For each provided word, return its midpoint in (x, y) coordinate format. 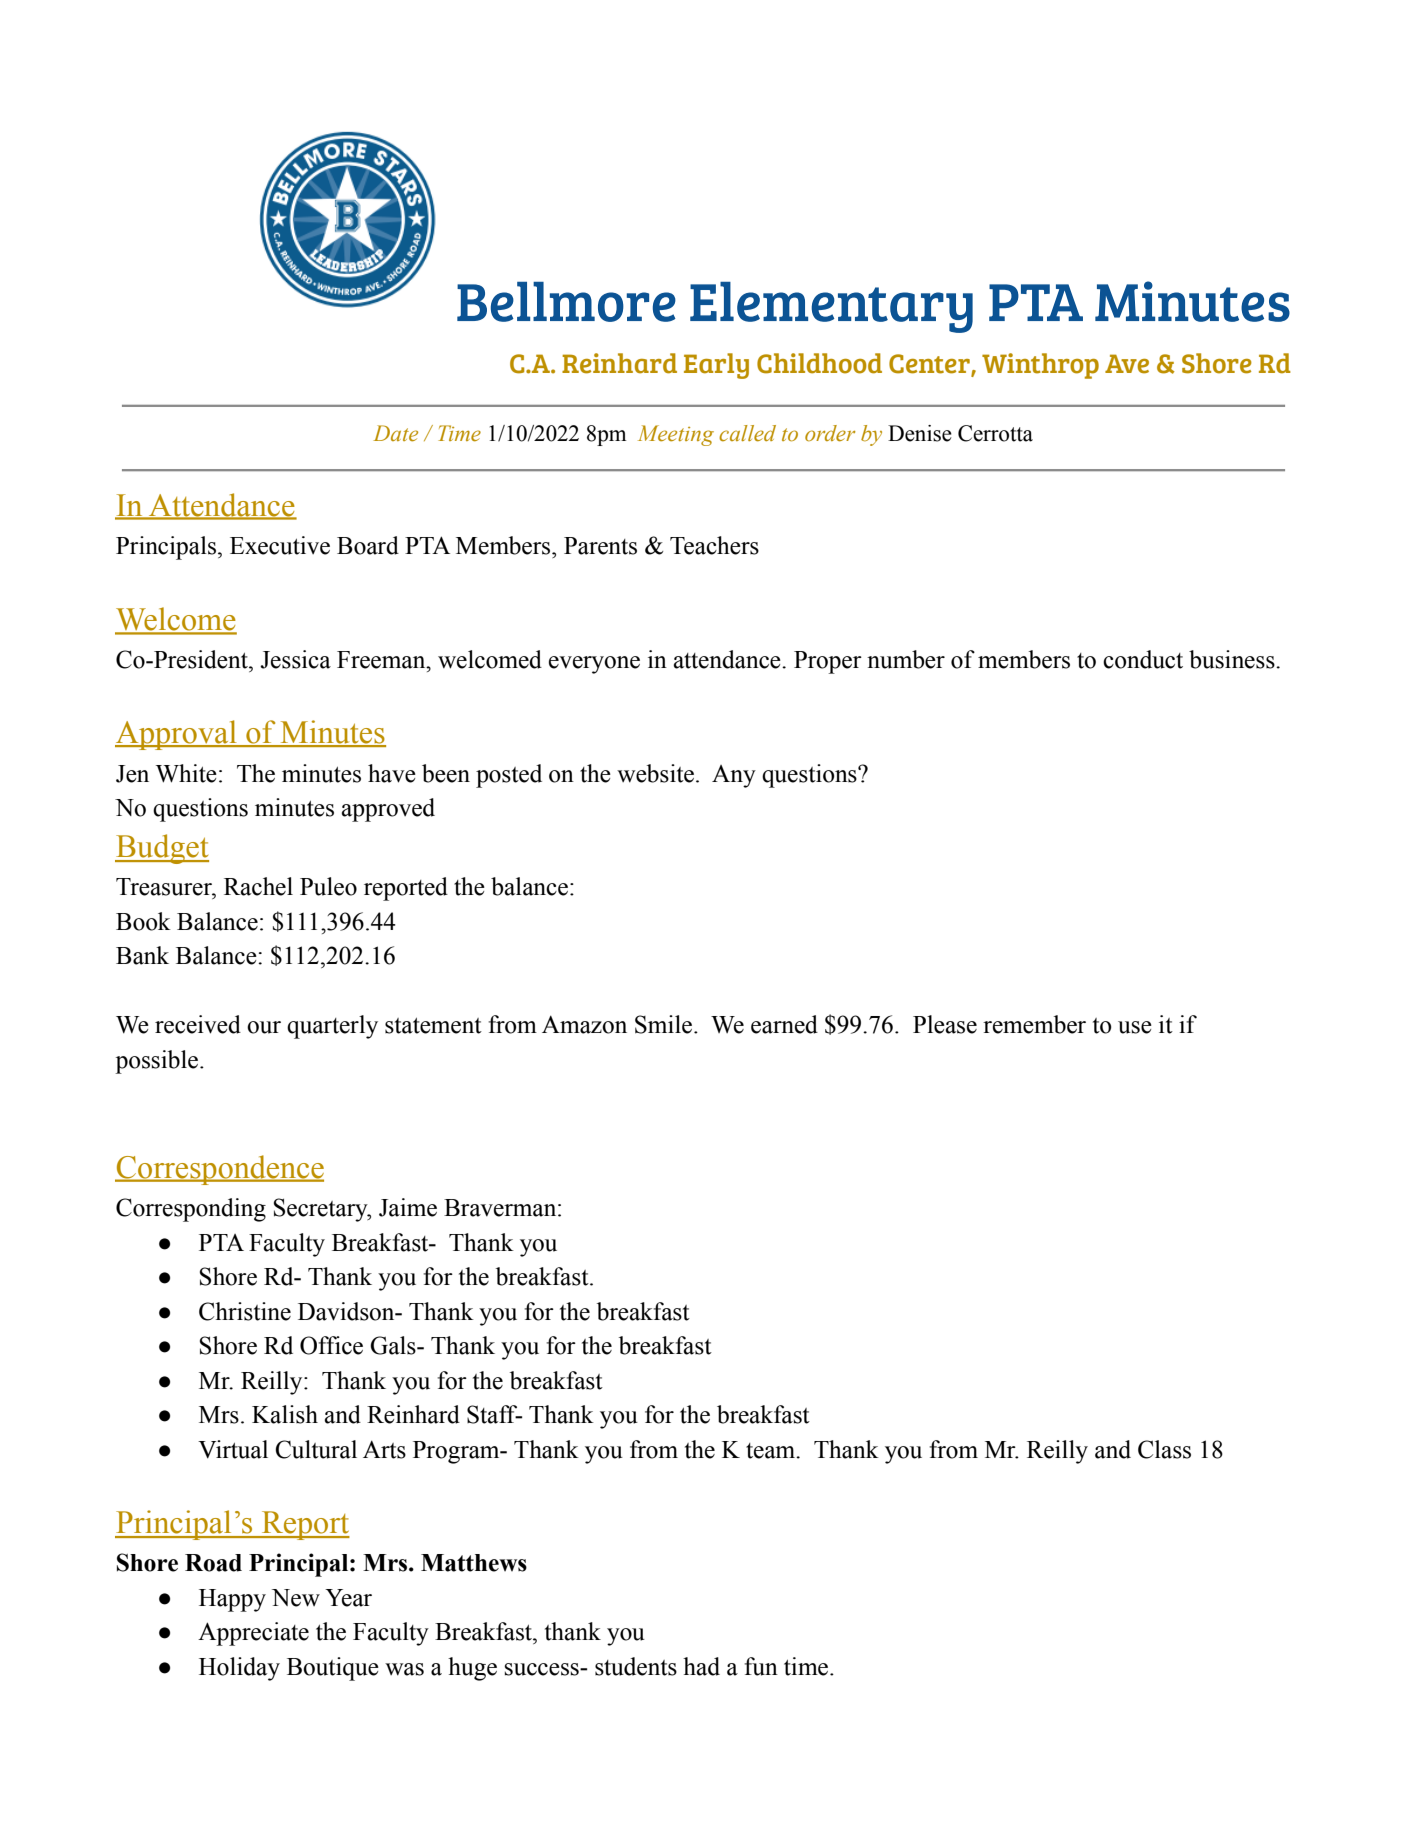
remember (1034, 1024)
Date (395, 433)
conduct (1143, 659)
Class (1164, 1449)
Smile (665, 1024)
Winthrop (1040, 366)
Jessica (295, 659)
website (655, 773)
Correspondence (219, 1170)
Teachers (714, 545)
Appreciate (253, 1634)
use (1135, 1027)
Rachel (258, 886)
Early (716, 366)
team (772, 1451)
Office (331, 1345)
